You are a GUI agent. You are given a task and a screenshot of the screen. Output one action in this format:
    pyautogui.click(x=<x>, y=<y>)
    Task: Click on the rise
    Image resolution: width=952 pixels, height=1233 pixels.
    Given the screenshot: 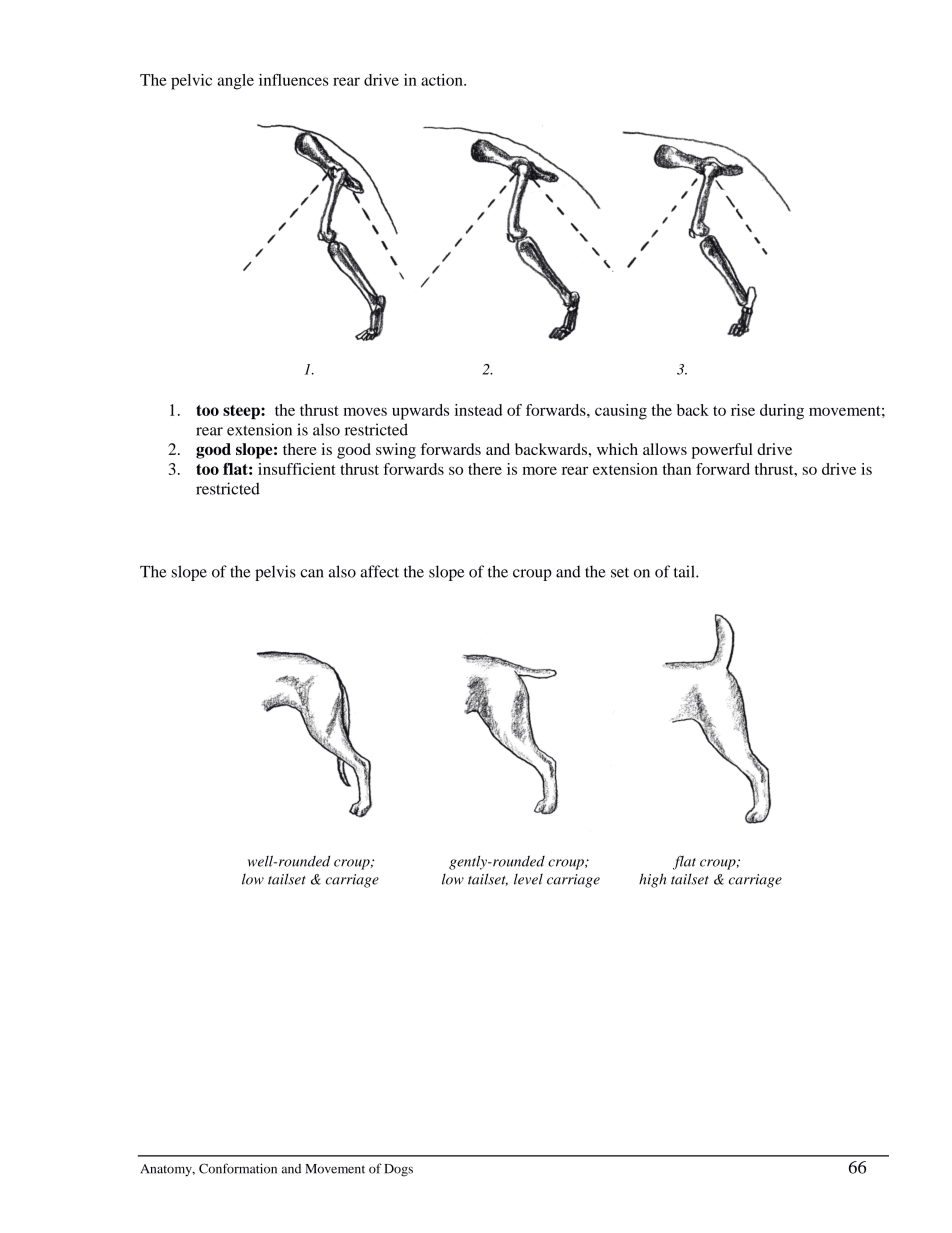 What is the action you would take?
    pyautogui.click(x=743, y=410)
